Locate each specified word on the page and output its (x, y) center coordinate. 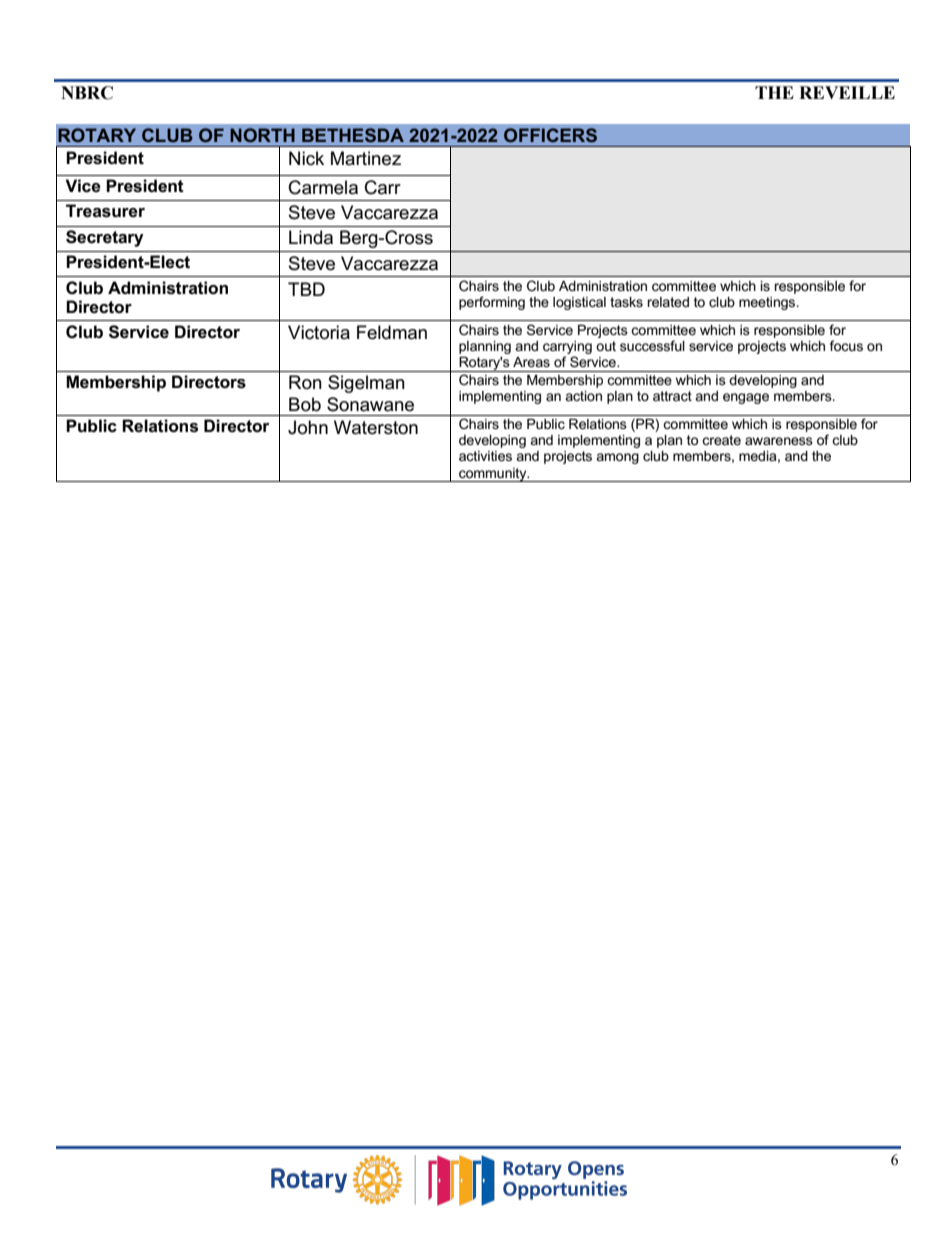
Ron (305, 382)
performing (492, 303)
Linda (311, 237)
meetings (768, 303)
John (308, 427)
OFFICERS (550, 135)
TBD (306, 289)
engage (746, 398)
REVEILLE (847, 92)
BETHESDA (353, 135)
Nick (306, 158)
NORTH (262, 135)
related (668, 302)
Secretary (105, 238)
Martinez (366, 158)
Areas (531, 362)
